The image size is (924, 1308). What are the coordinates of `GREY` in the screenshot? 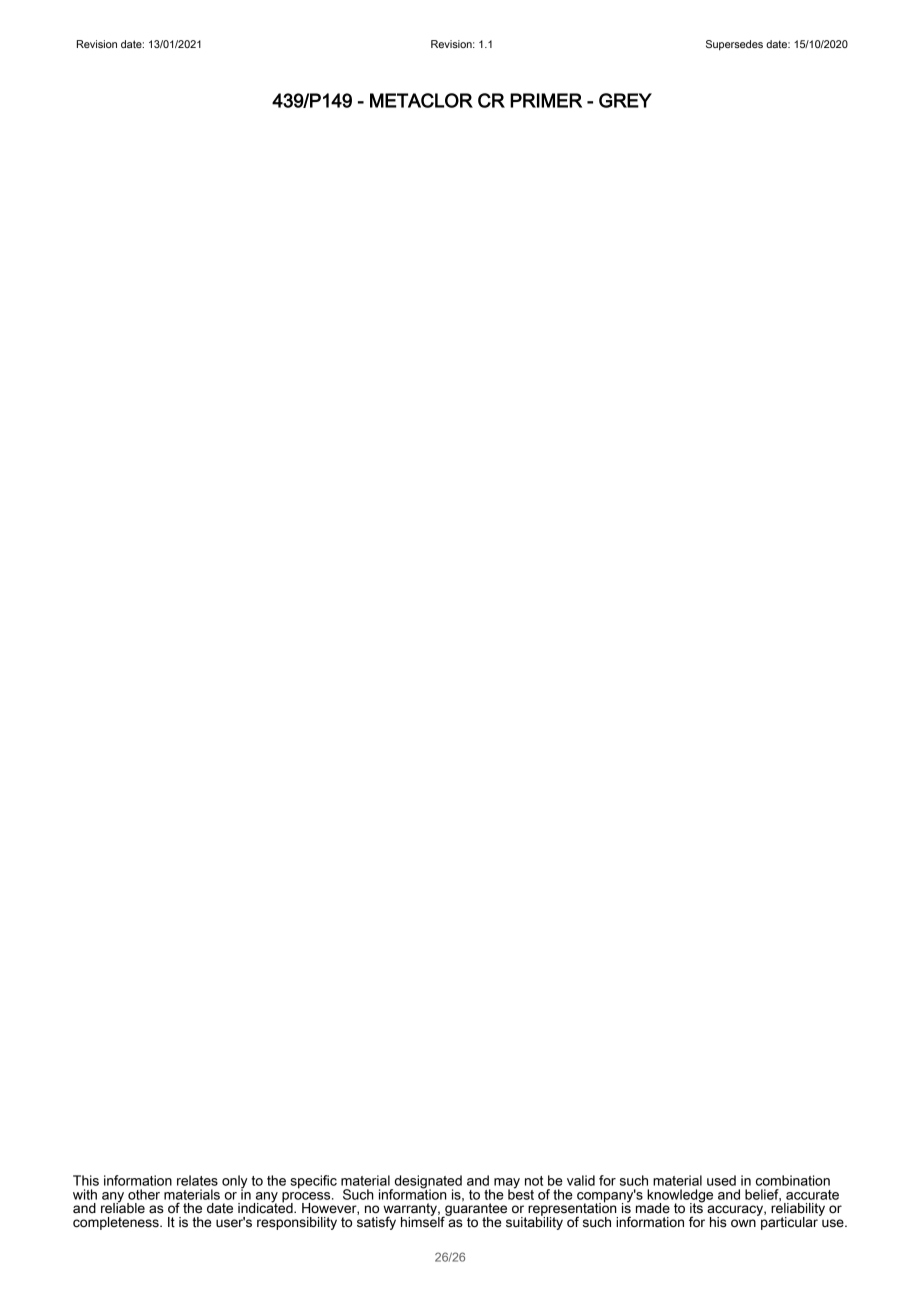 It's located at (625, 100).
